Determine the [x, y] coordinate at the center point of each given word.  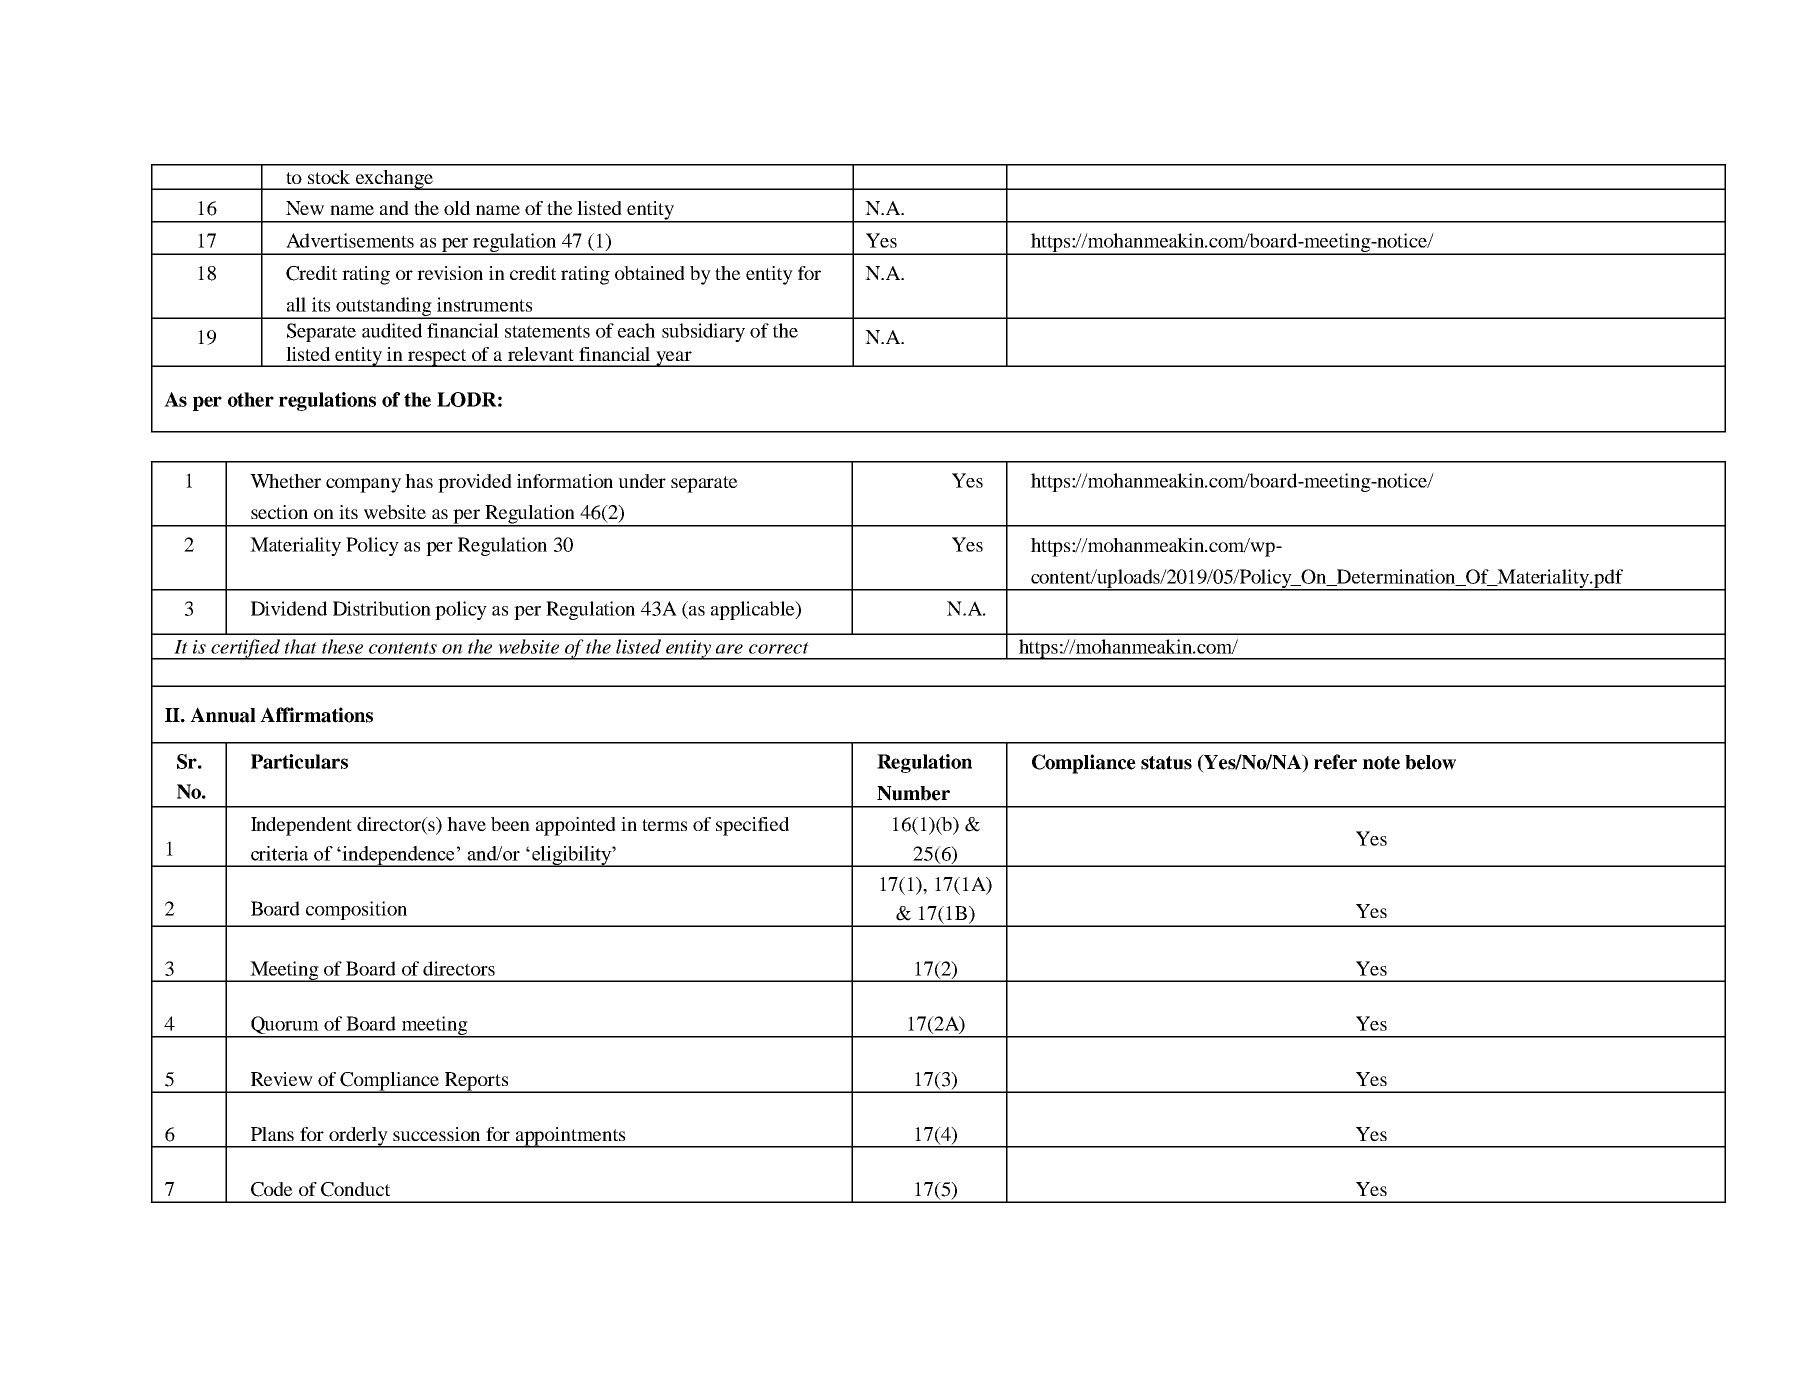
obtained [650, 273]
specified [752, 826]
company [363, 485]
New [305, 208]
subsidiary [703, 332]
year [674, 359]
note [1381, 763]
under [642, 481]
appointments [570, 1137]
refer [1335, 762]
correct [779, 648]
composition [356, 910]
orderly [359, 1137]
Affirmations [316, 715]
